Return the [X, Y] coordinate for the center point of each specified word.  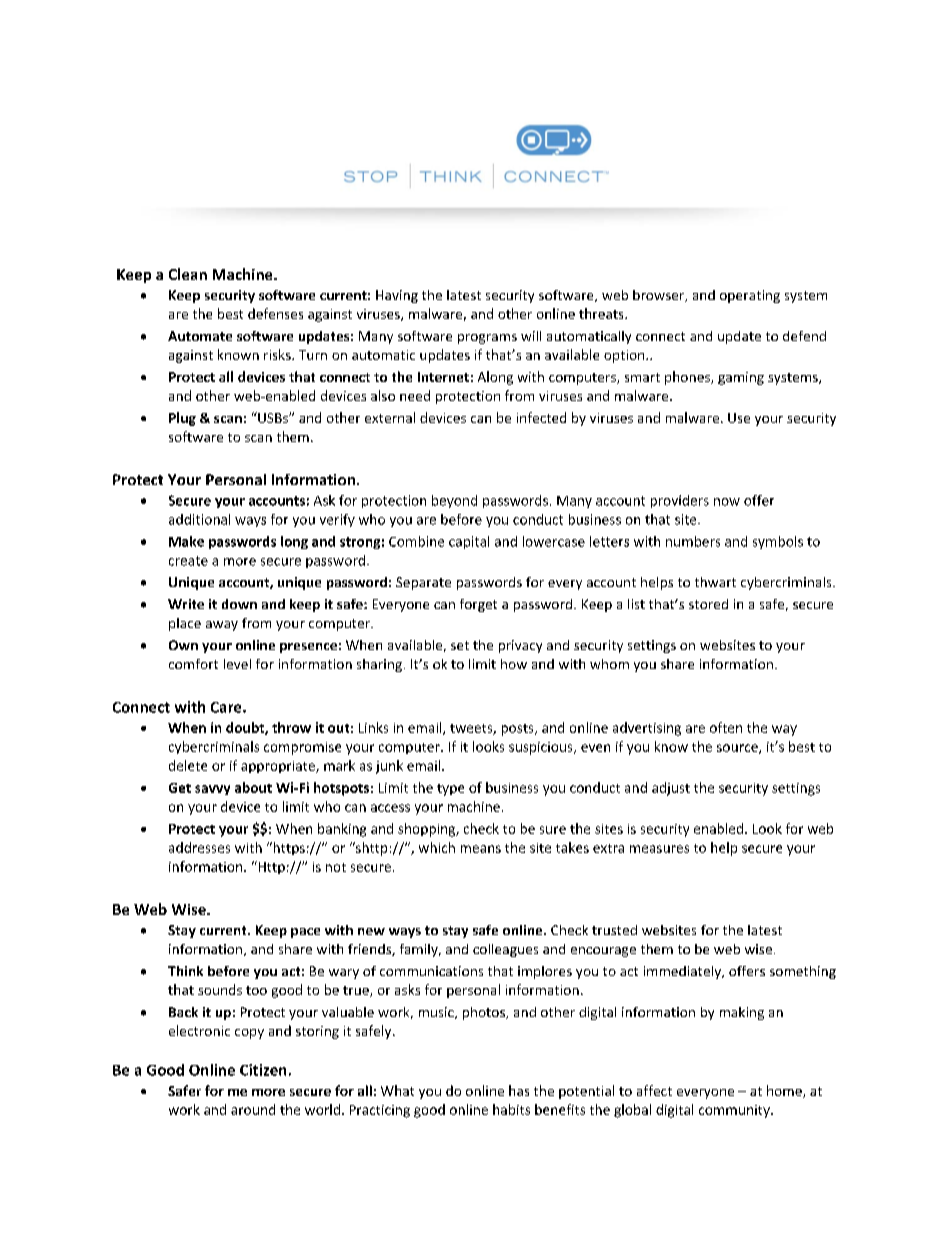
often [726, 727]
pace [305, 933]
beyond [454, 501]
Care [227, 707]
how [514, 664]
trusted [614, 930]
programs [487, 339]
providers [680, 501]
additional [199, 519]
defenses [275, 313]
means [481, 849]
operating [750, 296]
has [519, 1090]
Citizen [263, 1070]
